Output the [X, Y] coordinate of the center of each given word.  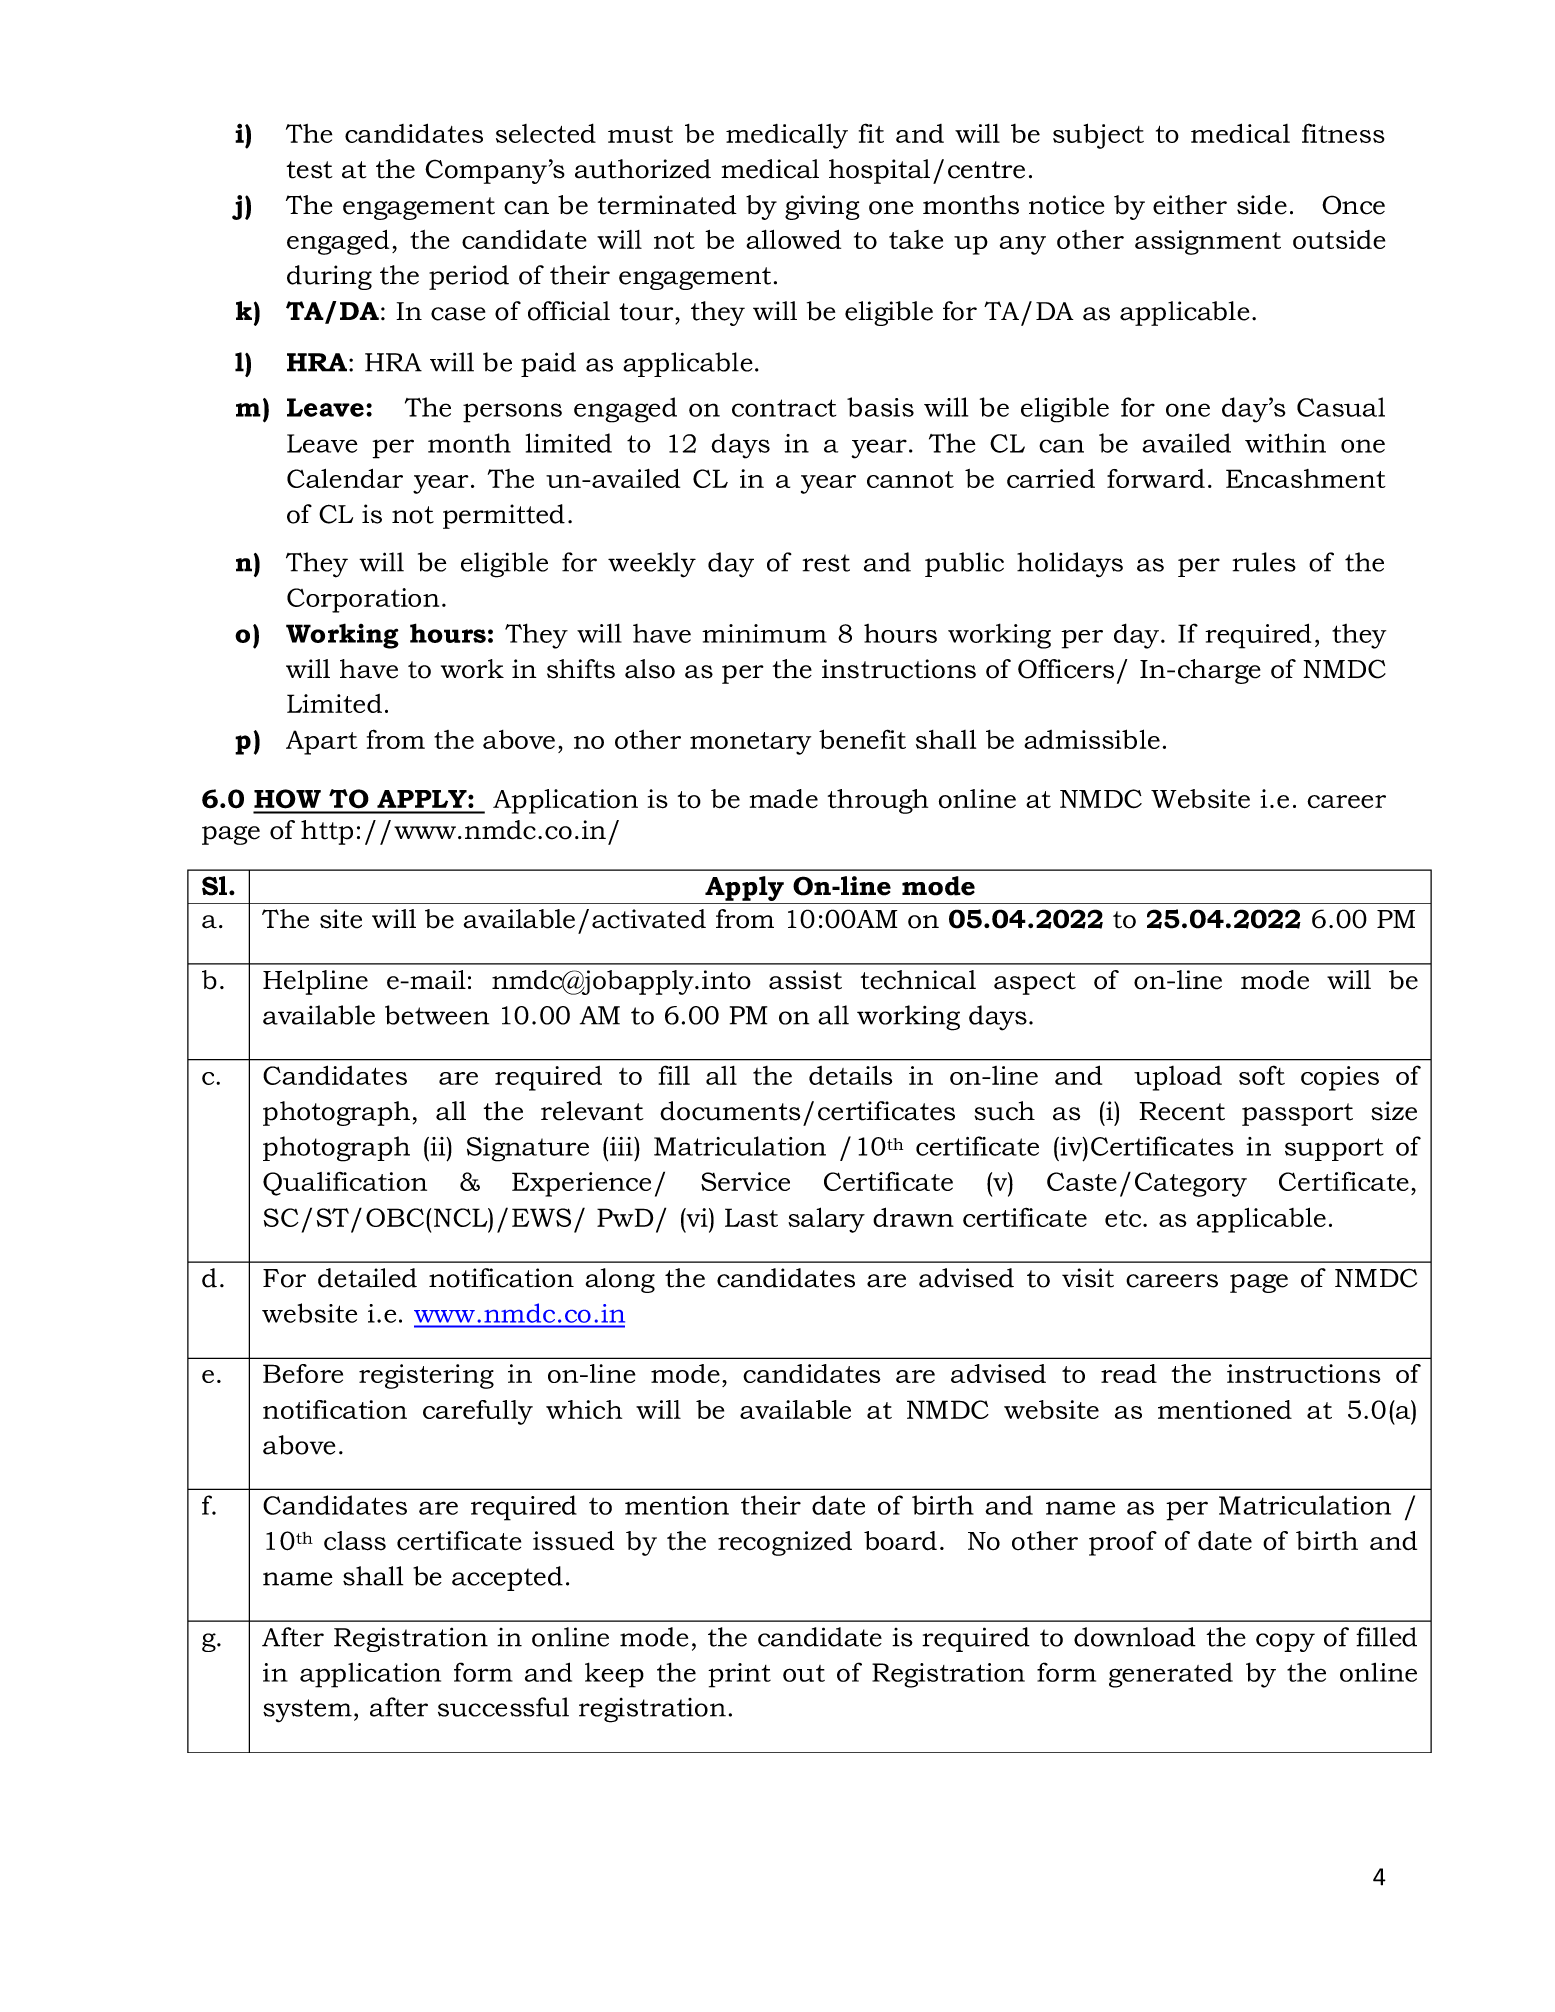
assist [805, 980]
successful [503, 1707]
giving [822, 207]
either [1190, 205]
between [437, 1015]
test [310, 170]
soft [1262, 1075]
